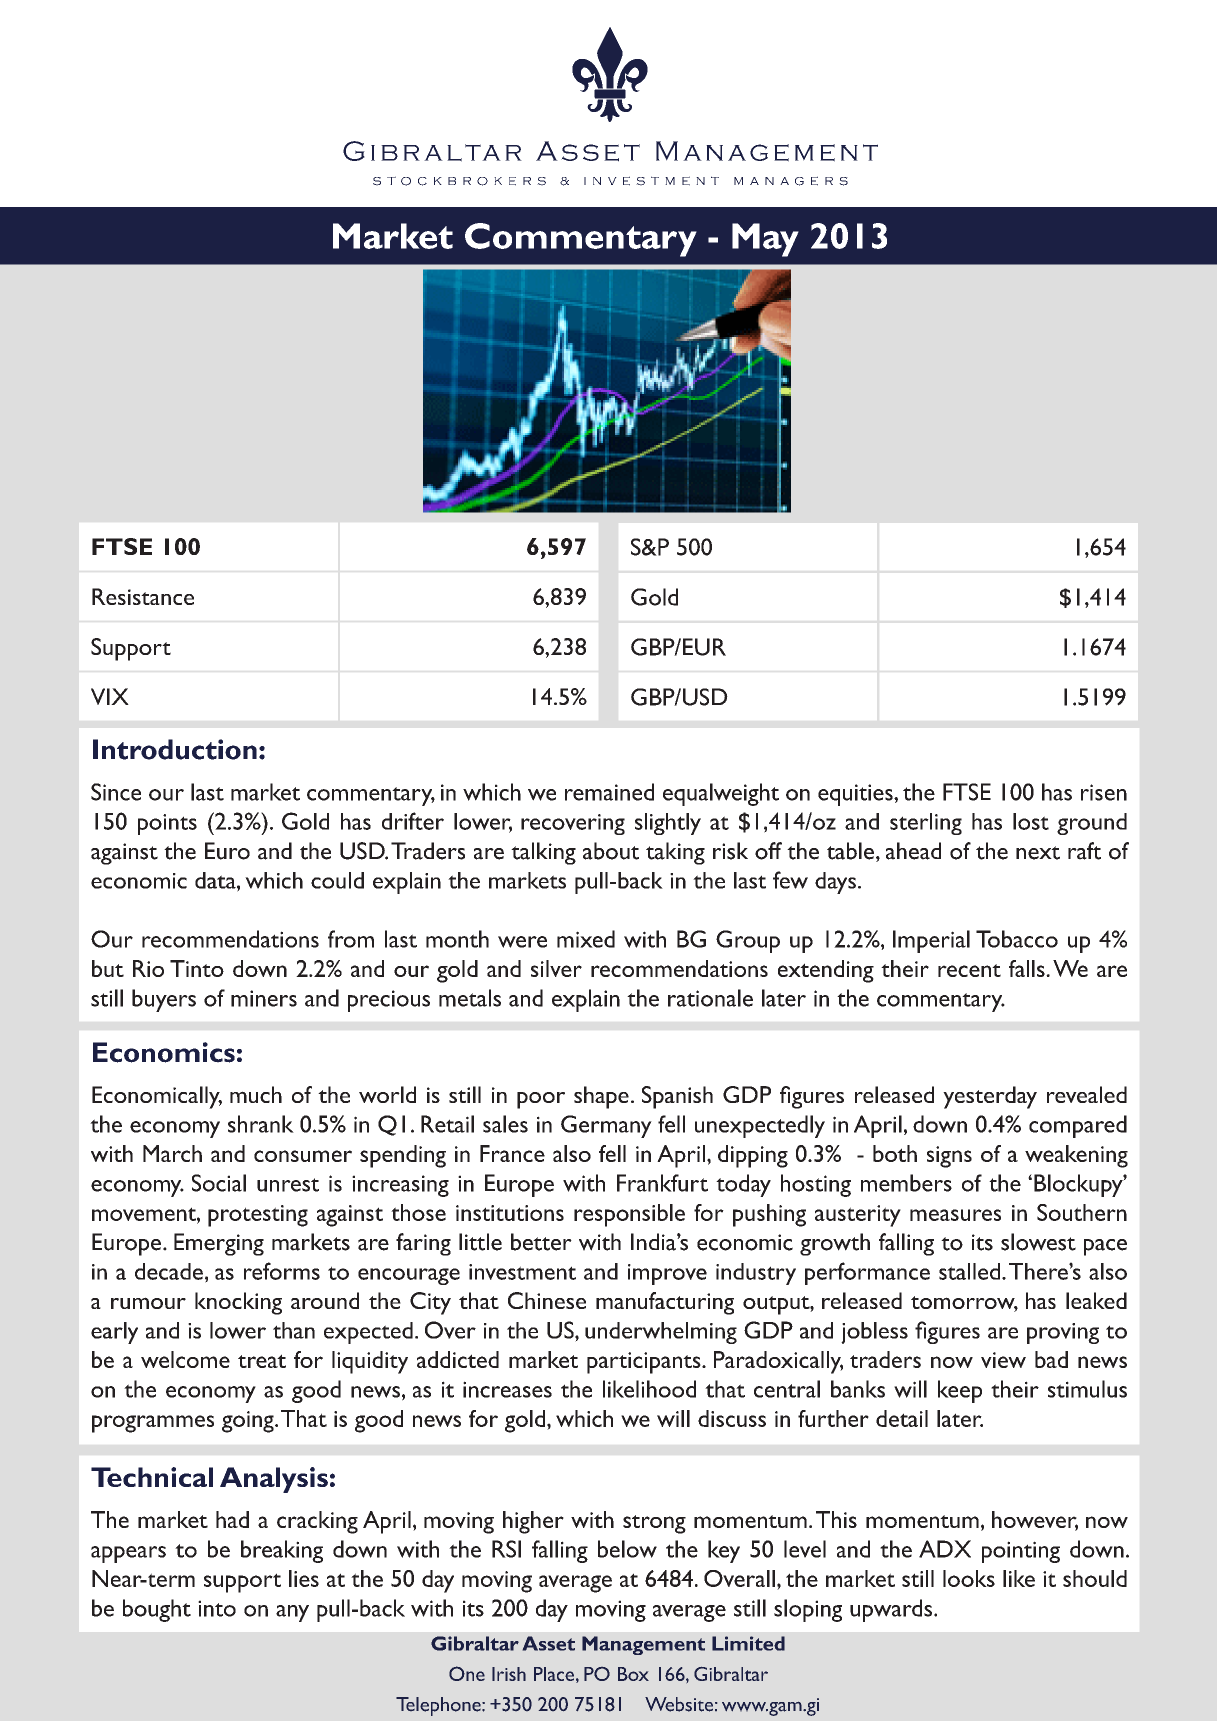 The height and width of the screenshot is (1721, 1217). What do you see at coordinates (1104, 792) in the screenshot?
I see `risen` at bounding box center [1104, 792].
